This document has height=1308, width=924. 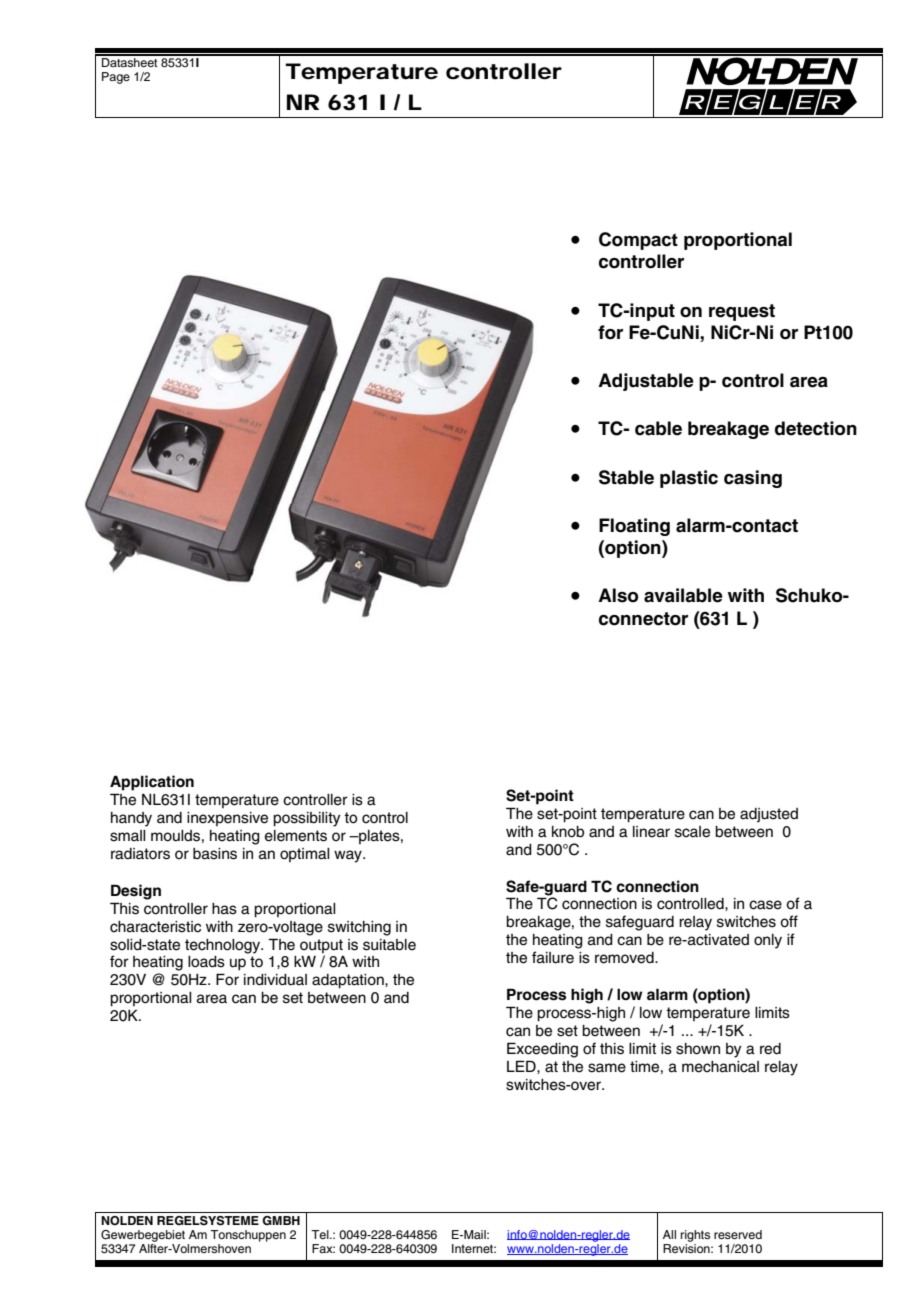 What do you see at coordinates (281, 1220) in the document?
I see `GMBH` at bounding box center [281, 1220].
